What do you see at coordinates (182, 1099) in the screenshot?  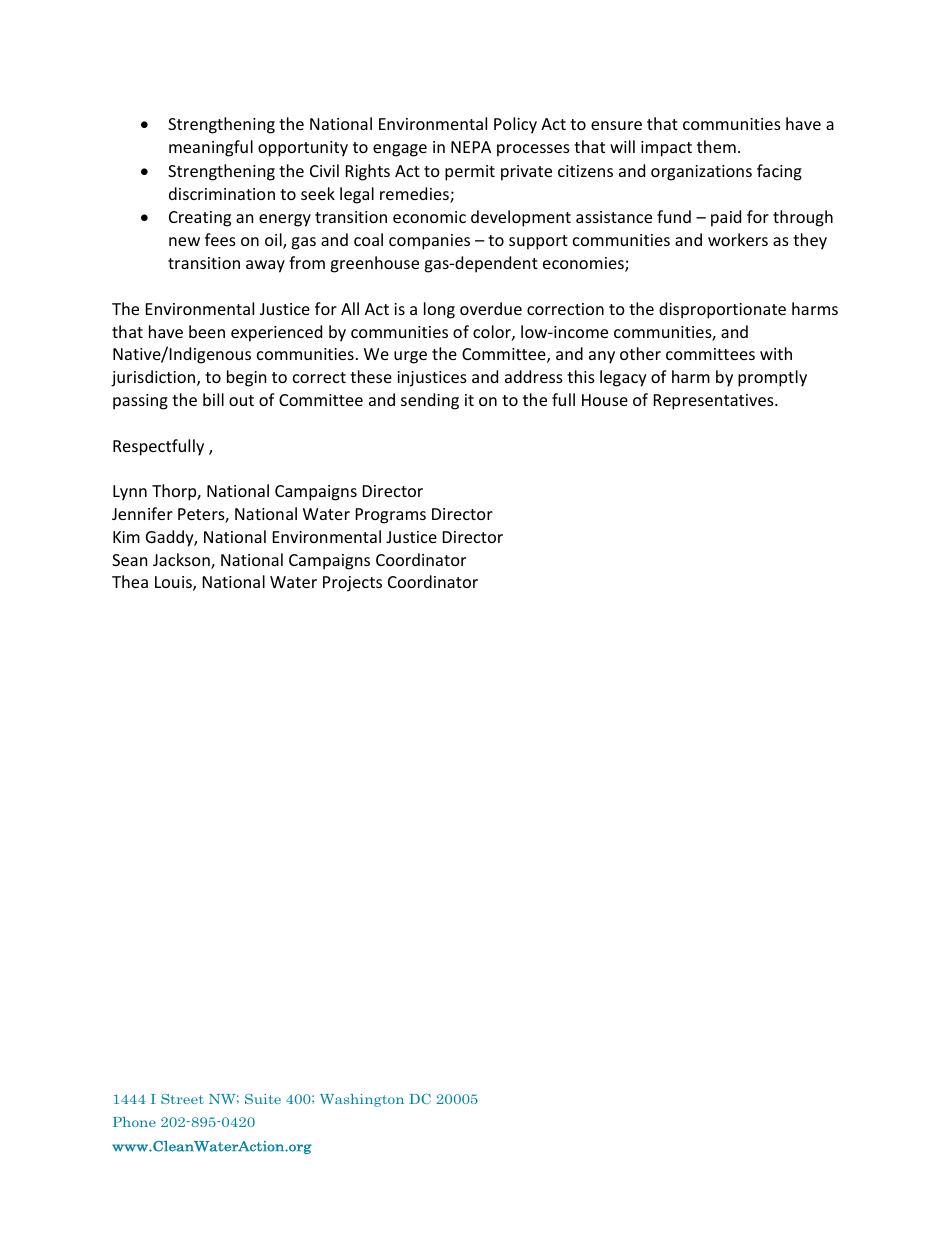 I see `Street` at bounding box center [182, 1099].
